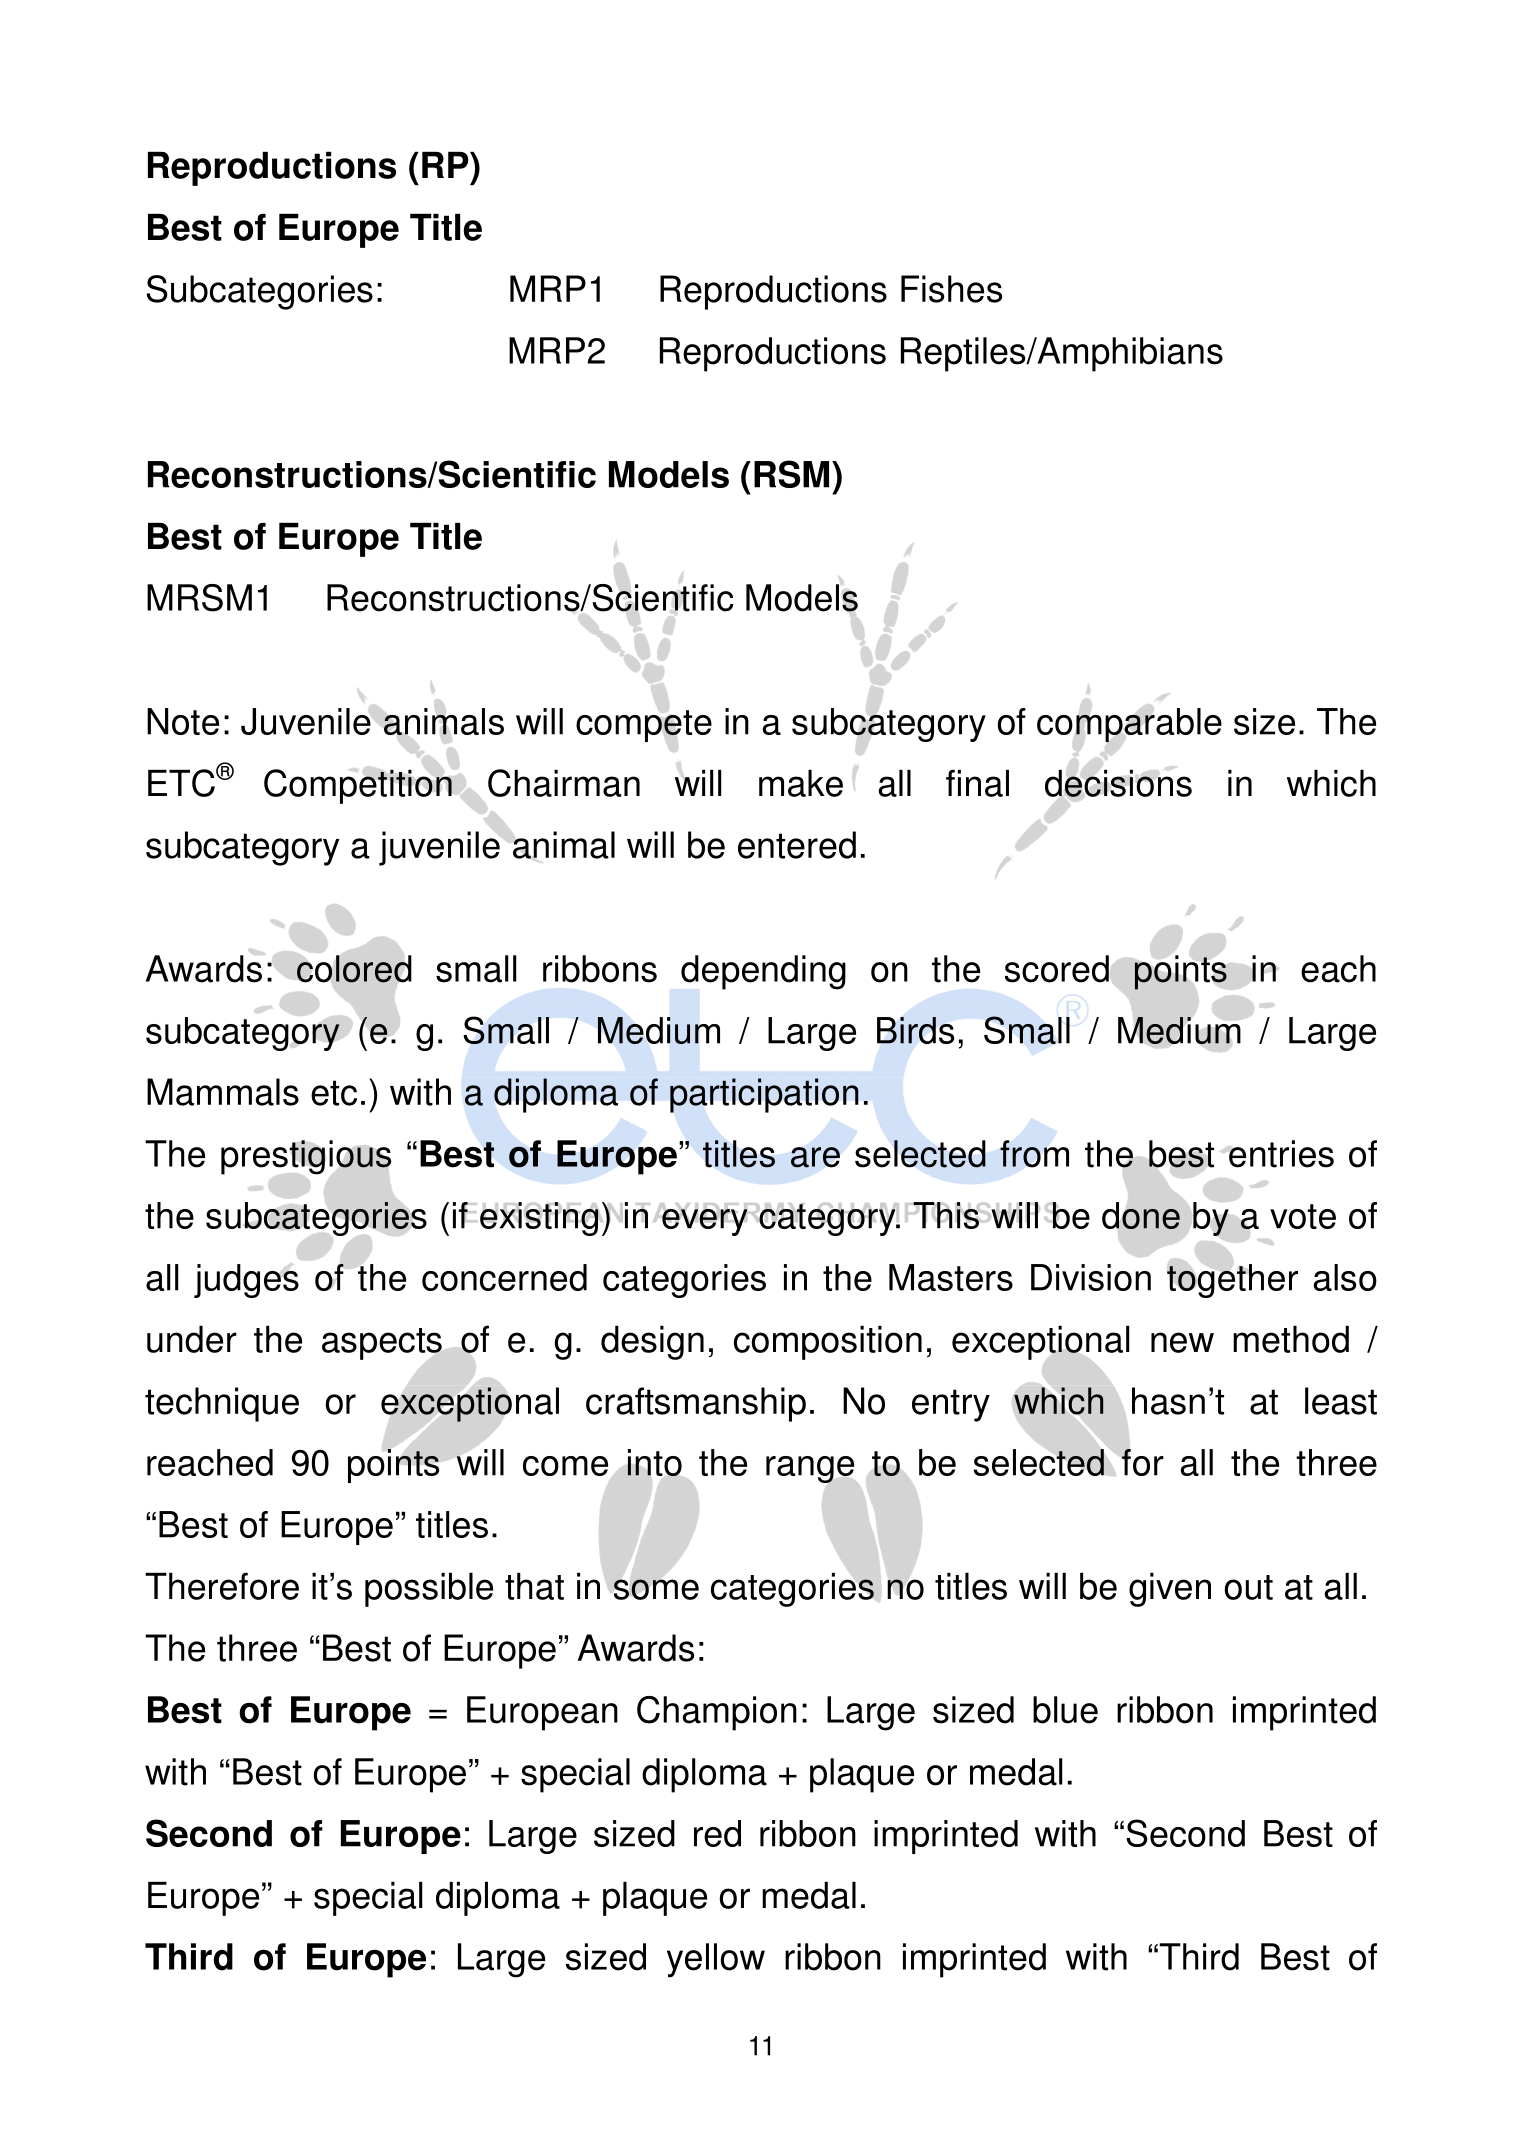  What do you see at coordinates (716, 1960) in the image?
I see `yellow` at bounding box center [716, 1960].
